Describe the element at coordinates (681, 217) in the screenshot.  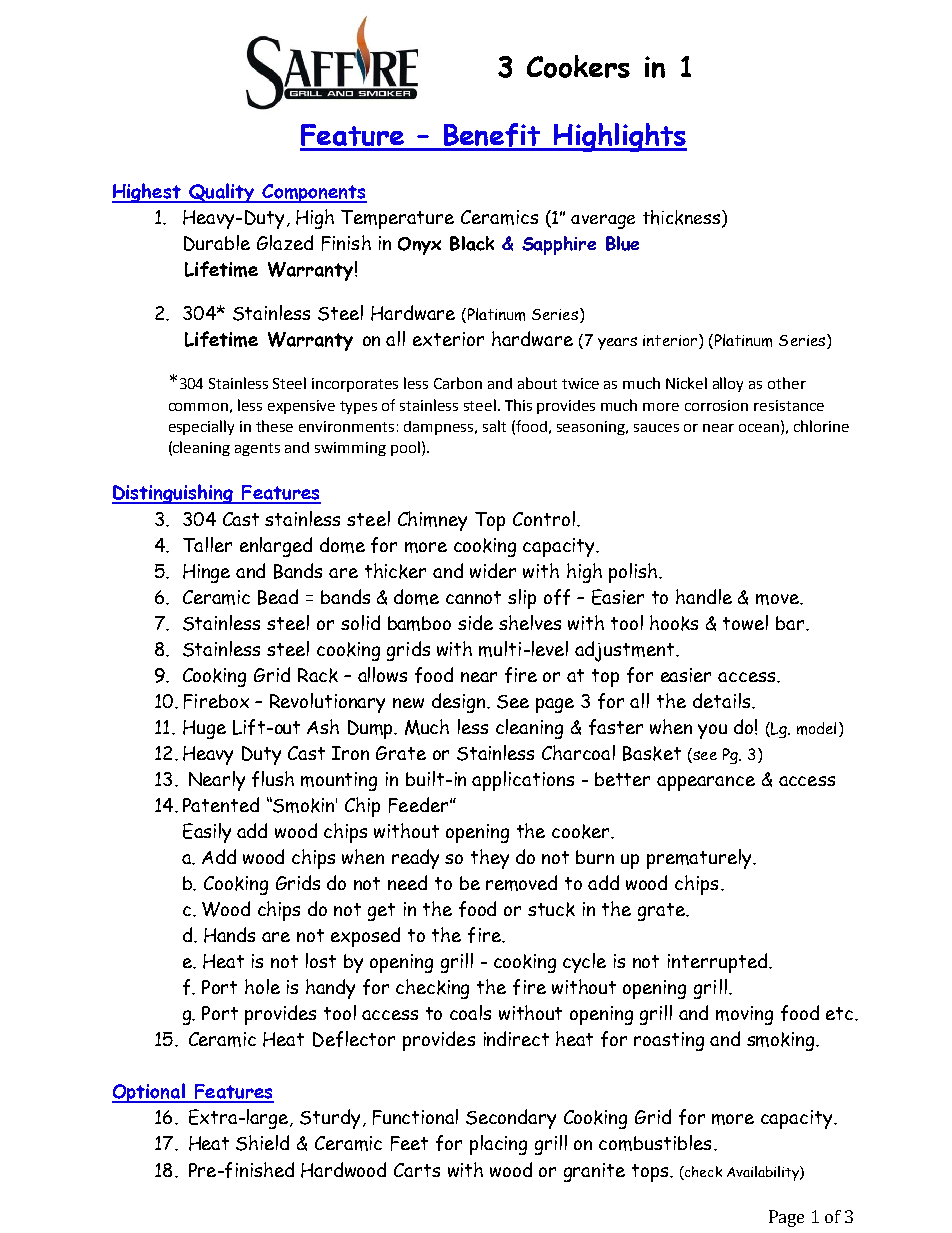
I see `thickness` at that location.
